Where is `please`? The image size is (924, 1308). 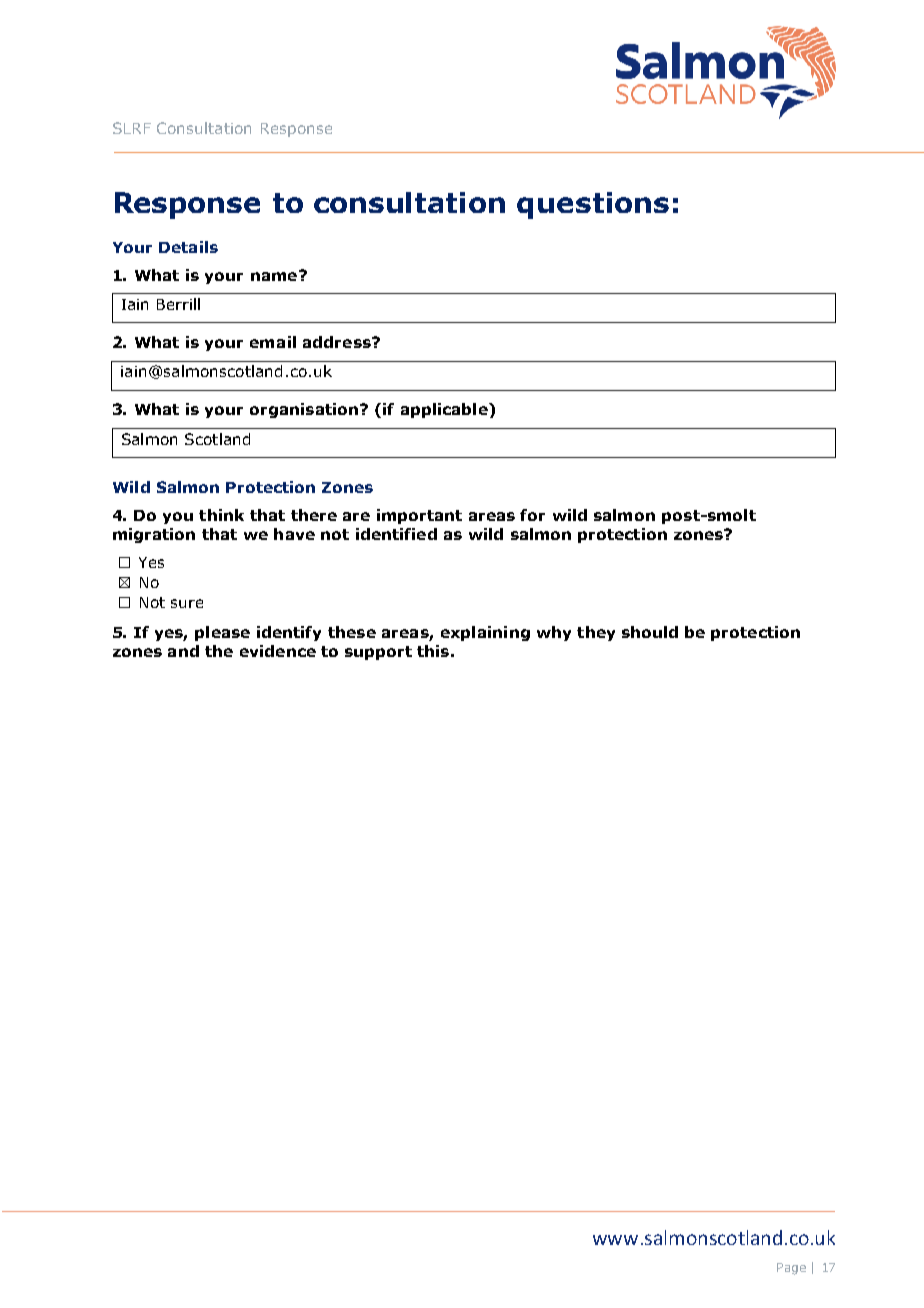 please is located at coordinates (222, 633).
